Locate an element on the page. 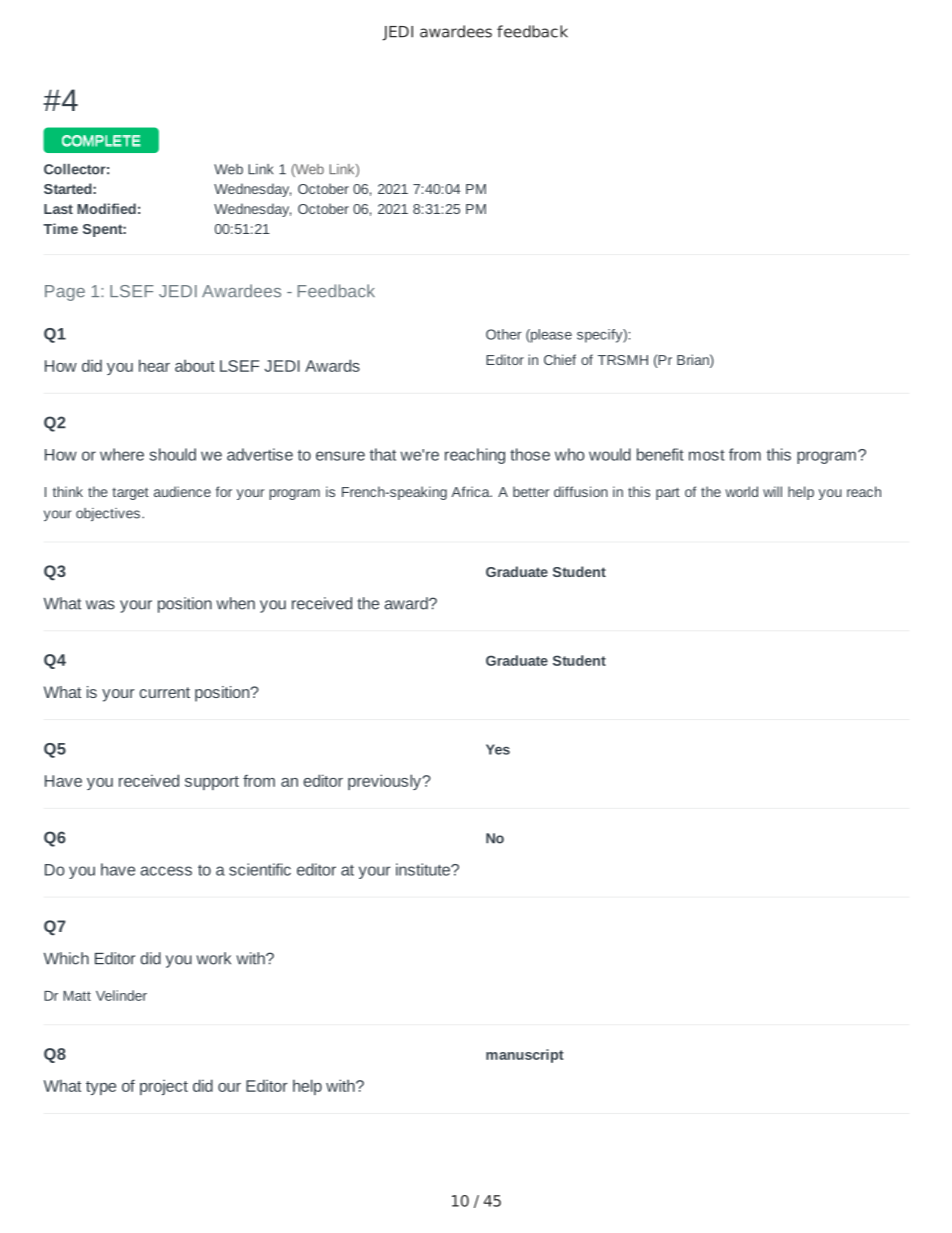  target is located at coordinates (130, 493).
